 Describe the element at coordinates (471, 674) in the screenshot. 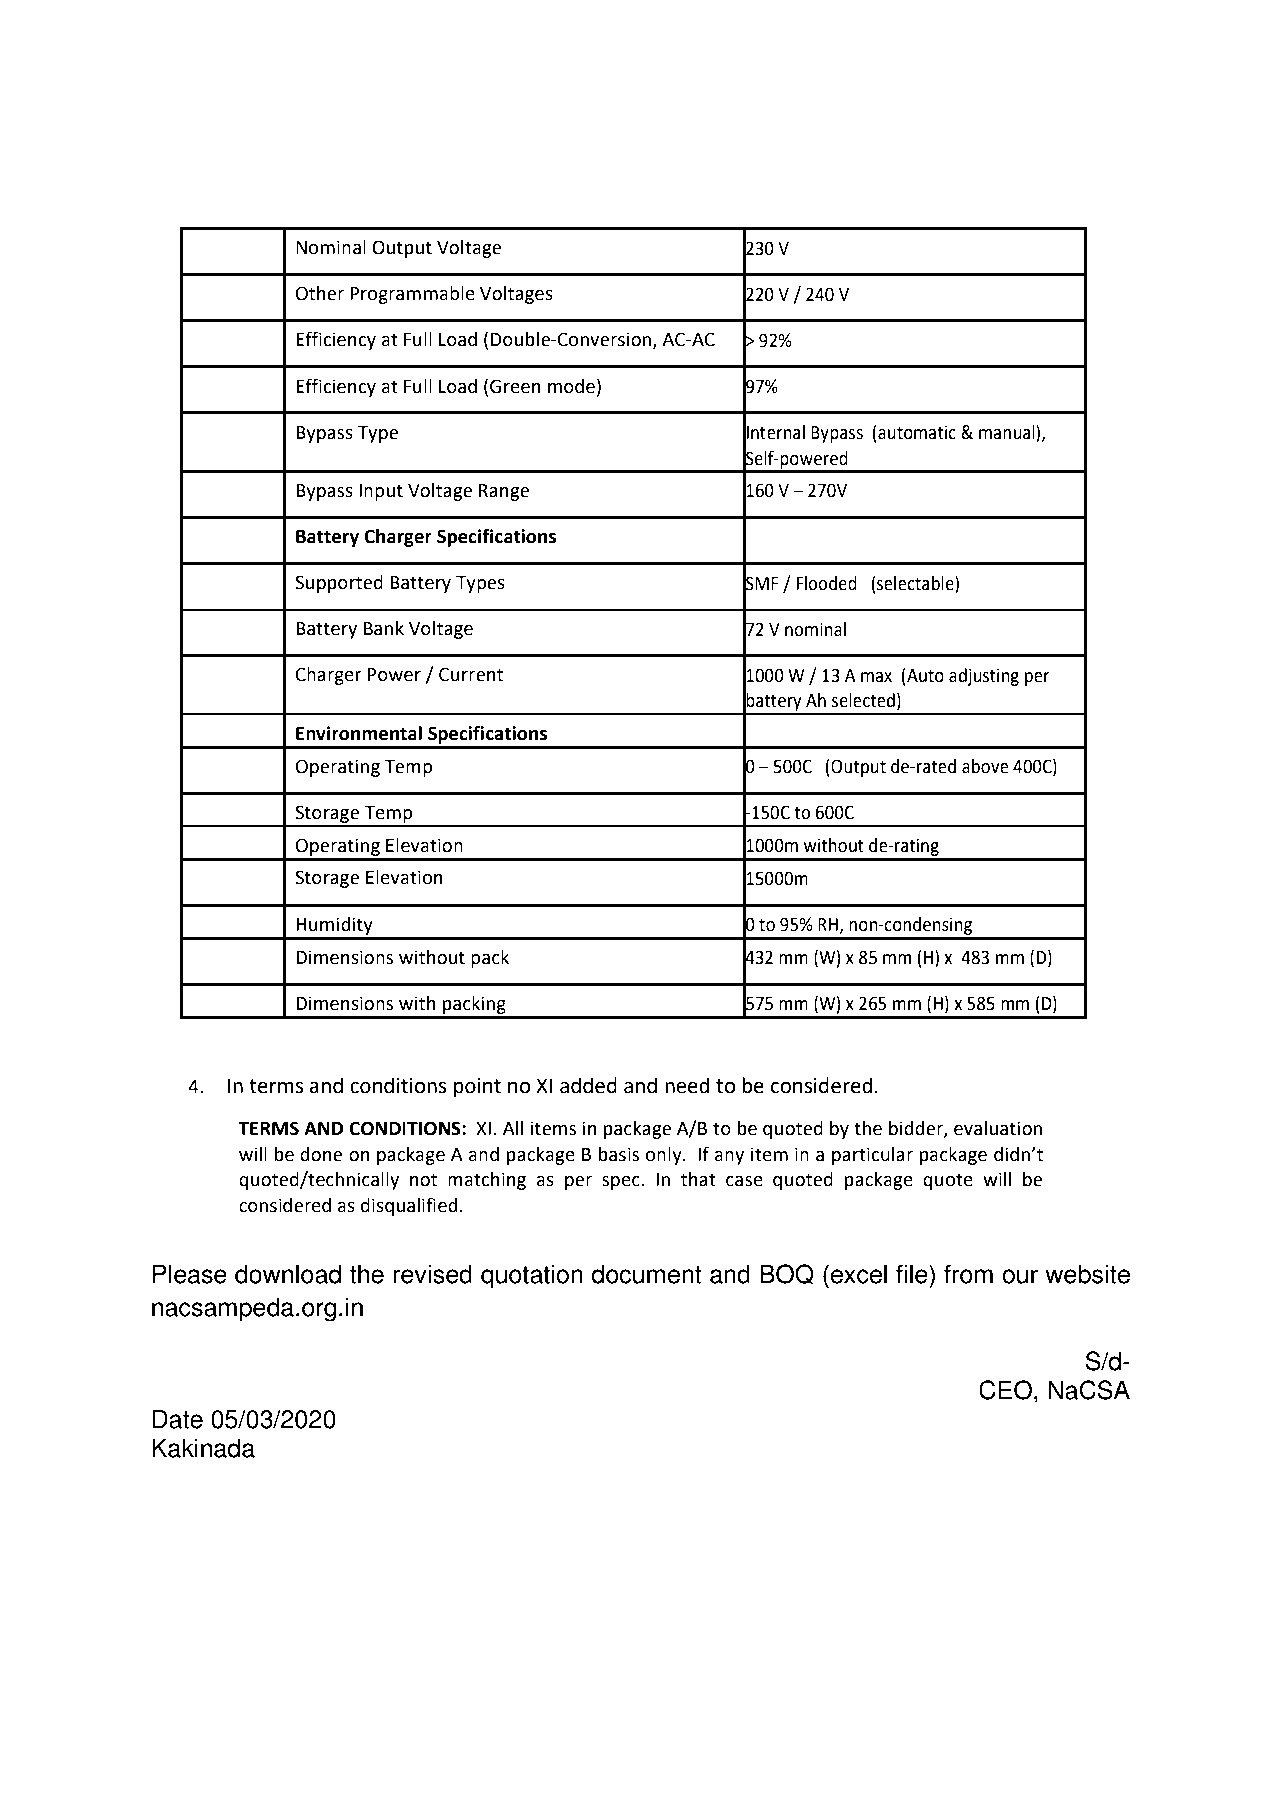

I see `Current` at that location.
